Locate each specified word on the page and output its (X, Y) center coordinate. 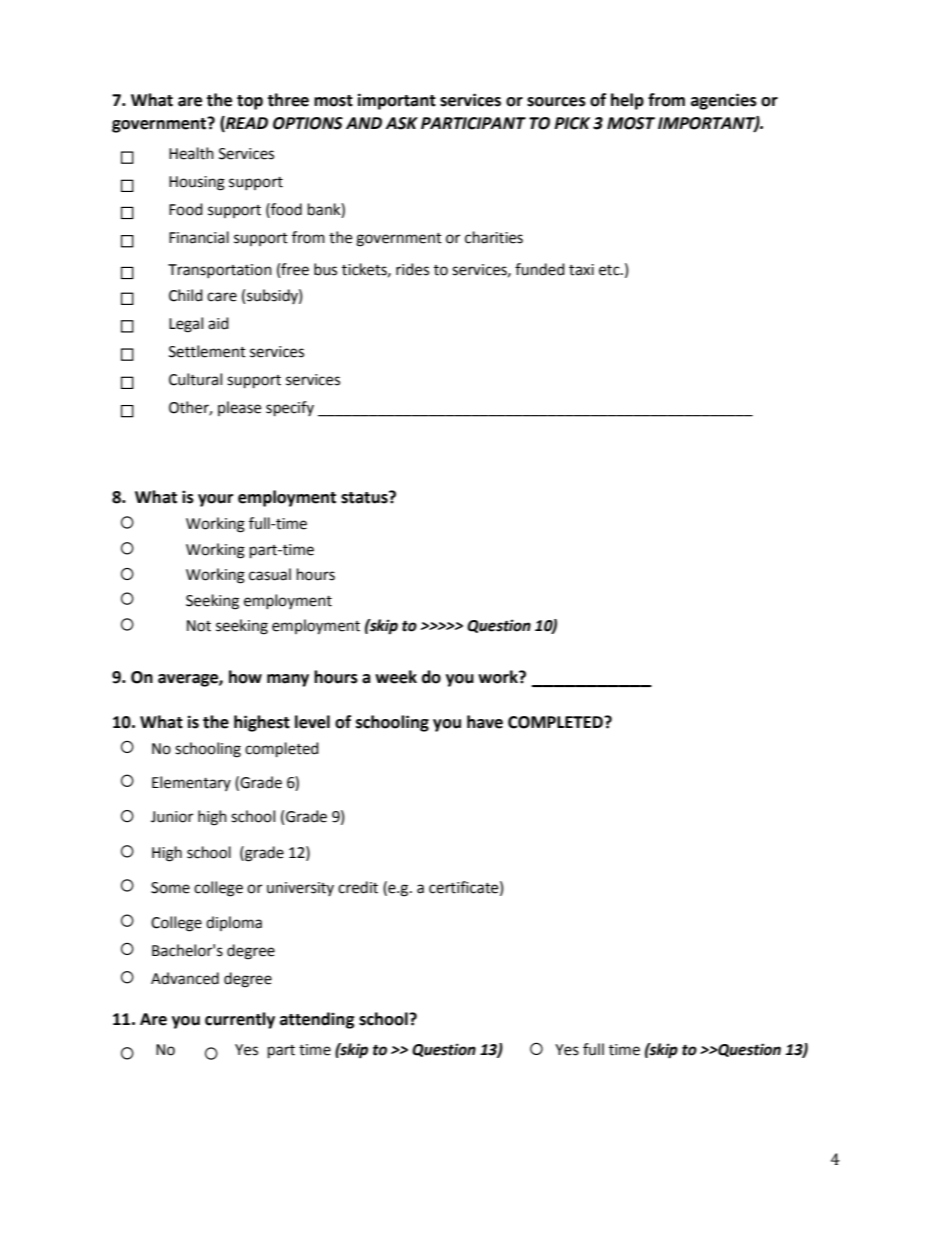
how (245, 677)
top (250, 102)
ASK (401, 123)
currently (240, 1020)
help (627, 101)
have (485, 722)
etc (610, 270)
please (239, 408)
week (396, 677)
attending (317, 1020)
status (365, 497)
